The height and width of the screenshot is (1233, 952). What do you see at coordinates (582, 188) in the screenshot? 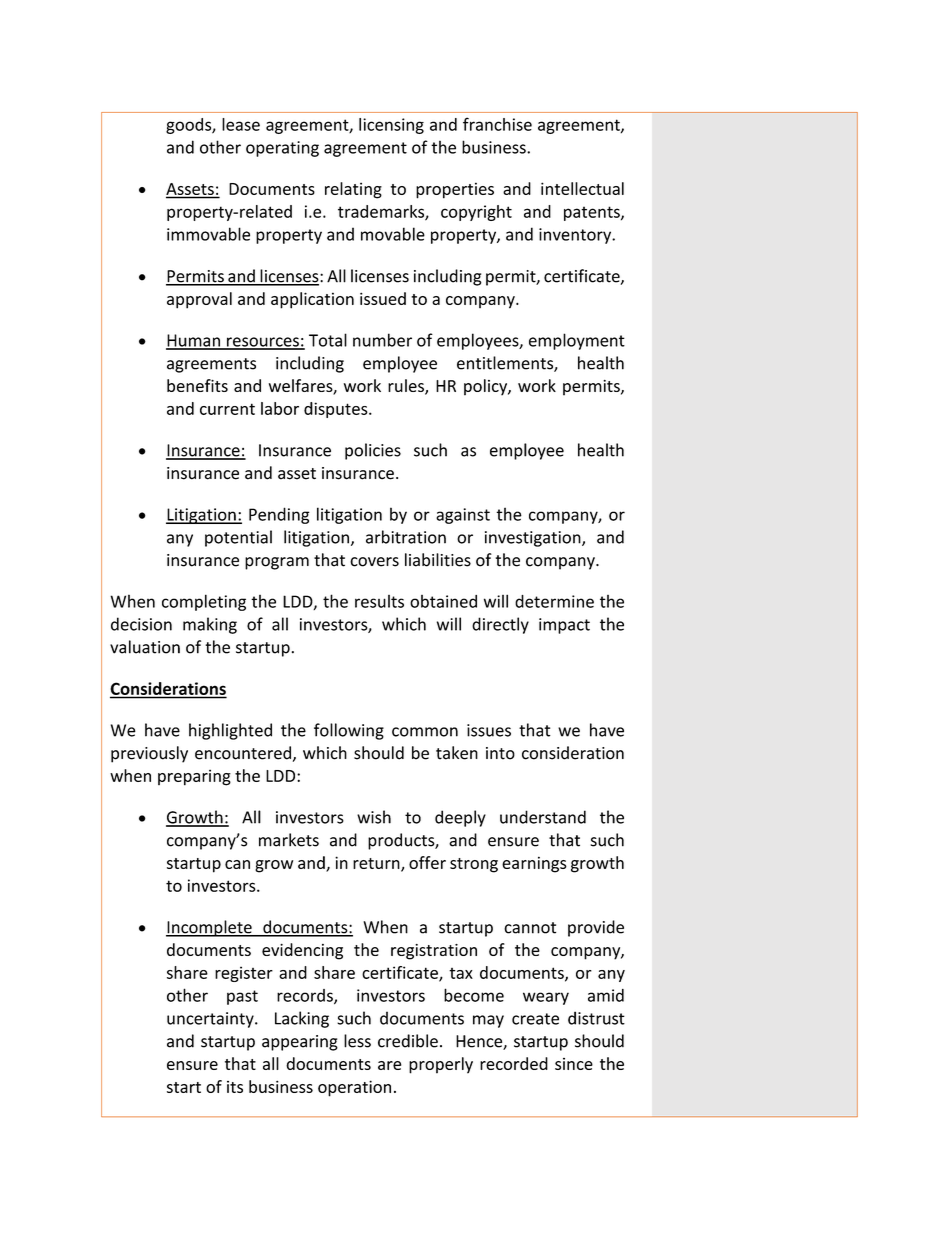
I see `intellectual` at bounding box center [582, 188].
